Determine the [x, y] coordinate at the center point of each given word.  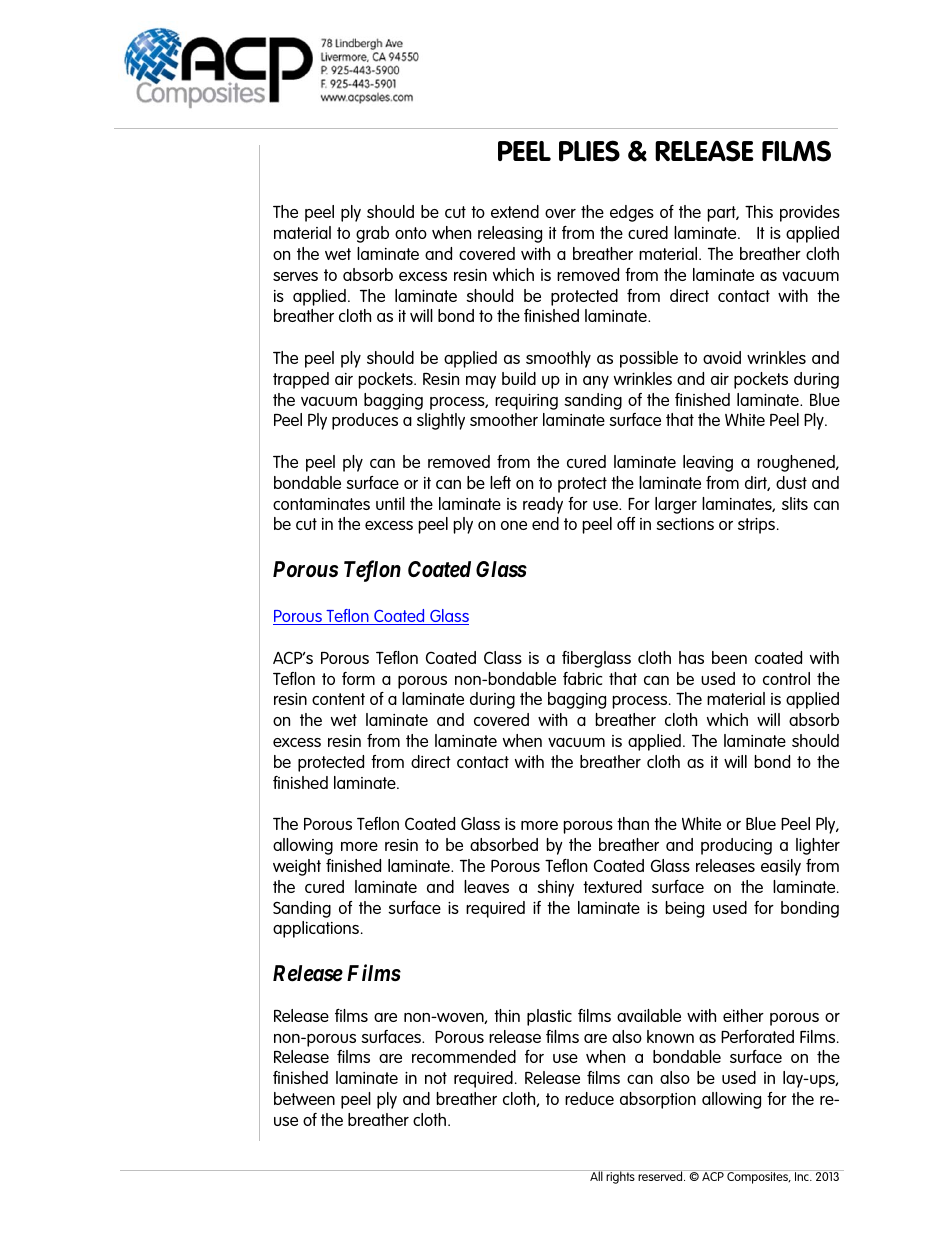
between [304, 1098]
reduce [589, 1098]
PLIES [589, 151]
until [390, 503]
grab [372, 234]
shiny [555, 888]
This [759, 211]
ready [543, 505]
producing [736, 846]
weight [297, 867]
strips [758, 526]
